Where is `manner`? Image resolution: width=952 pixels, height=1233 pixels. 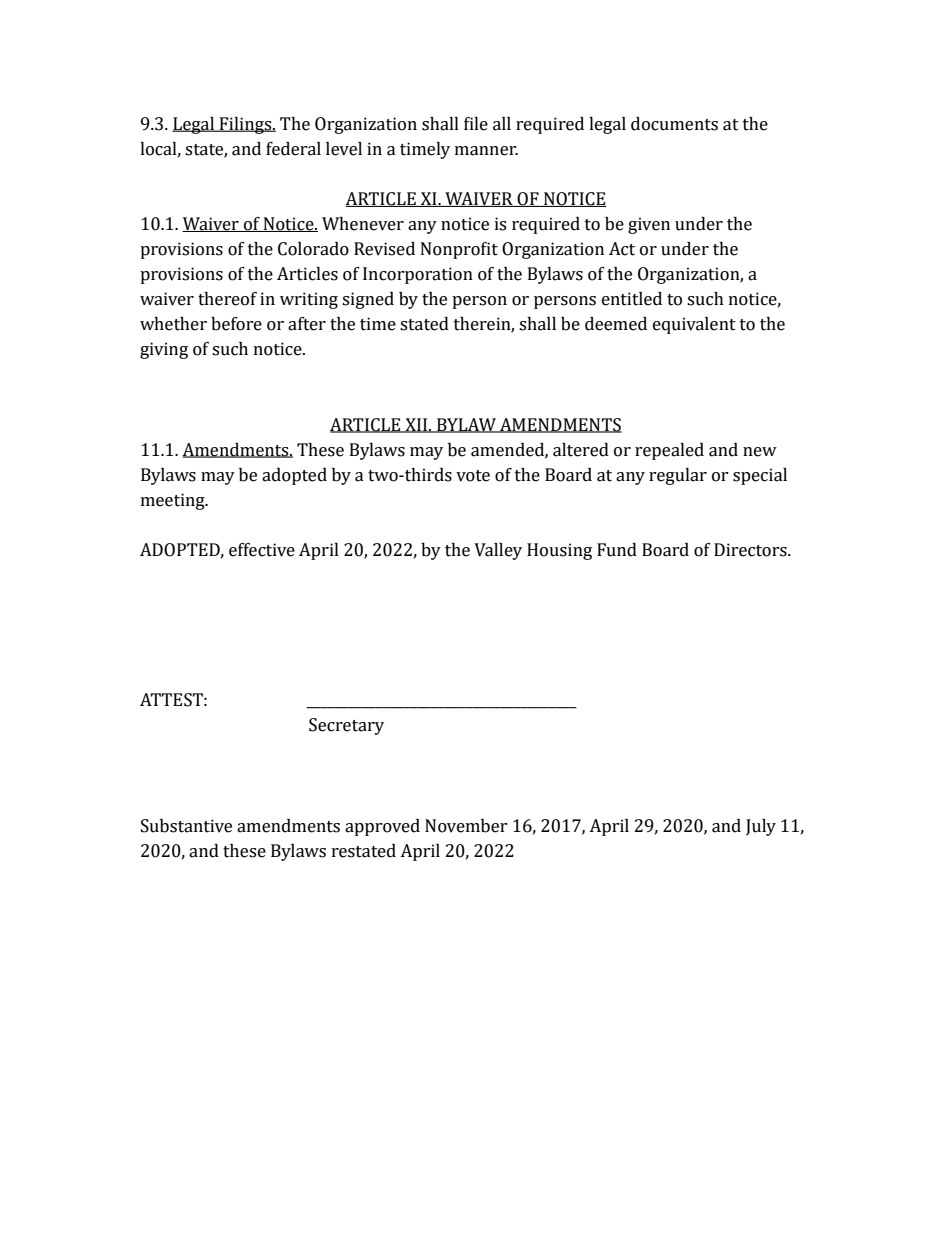 manner is located at coordinates (486, 151).
